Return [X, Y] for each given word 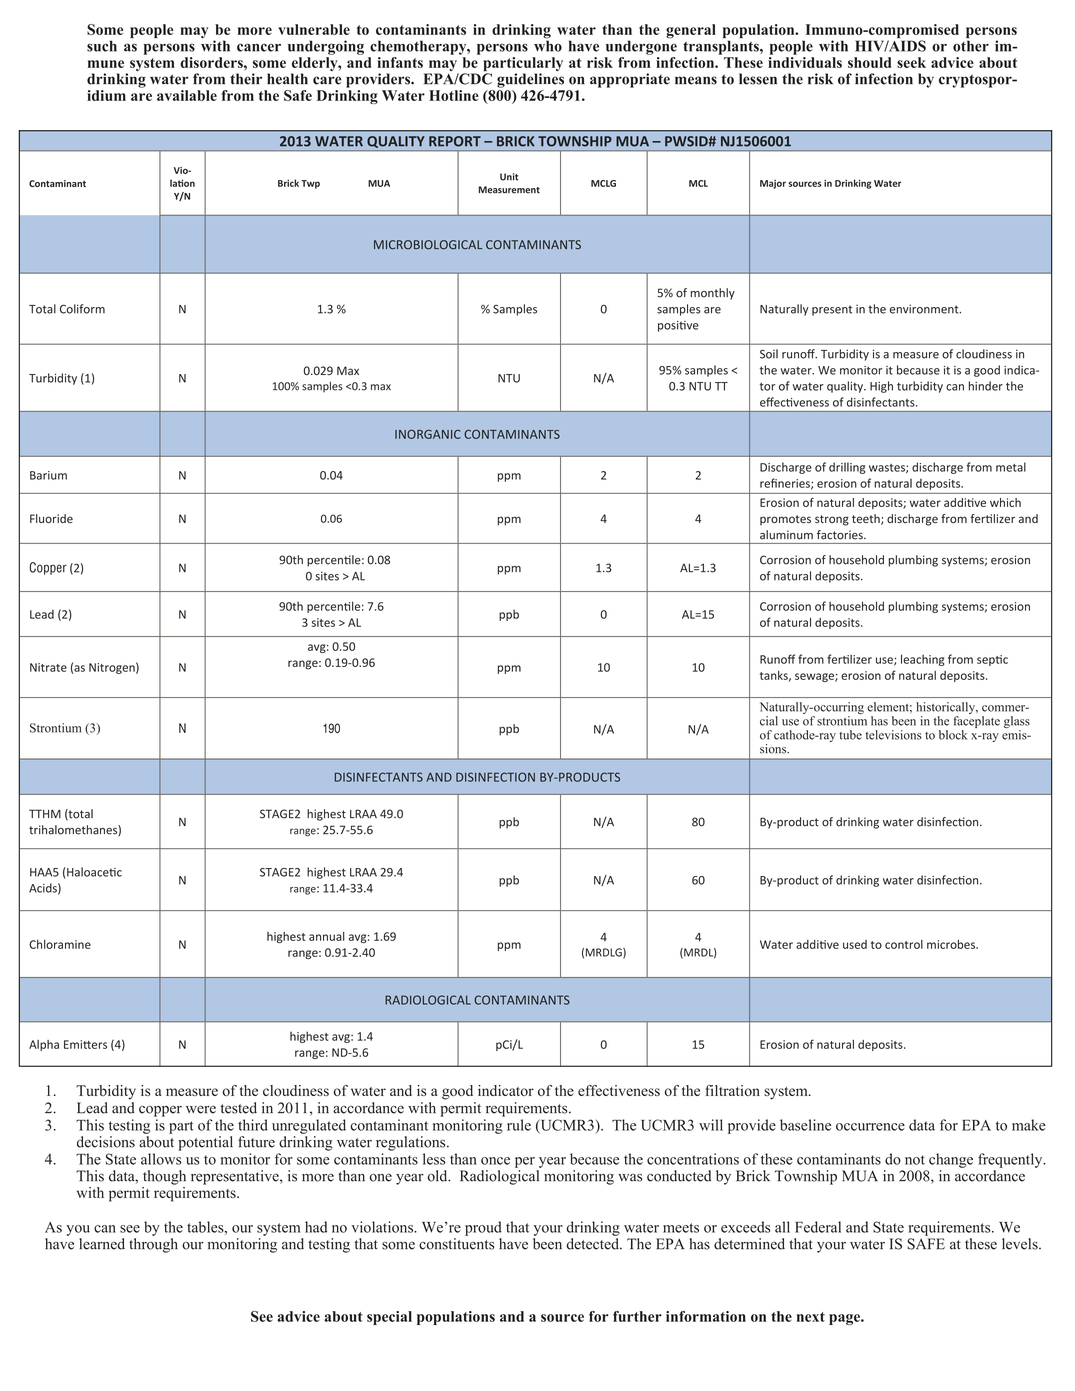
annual [327, 936]
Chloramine [60, 944]
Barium [48, 475]
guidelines [530, 80]
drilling [847, 468]
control [904, 944]
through [153, 1245]
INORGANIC [428, 434]
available [187, 95]
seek [911, 62]
